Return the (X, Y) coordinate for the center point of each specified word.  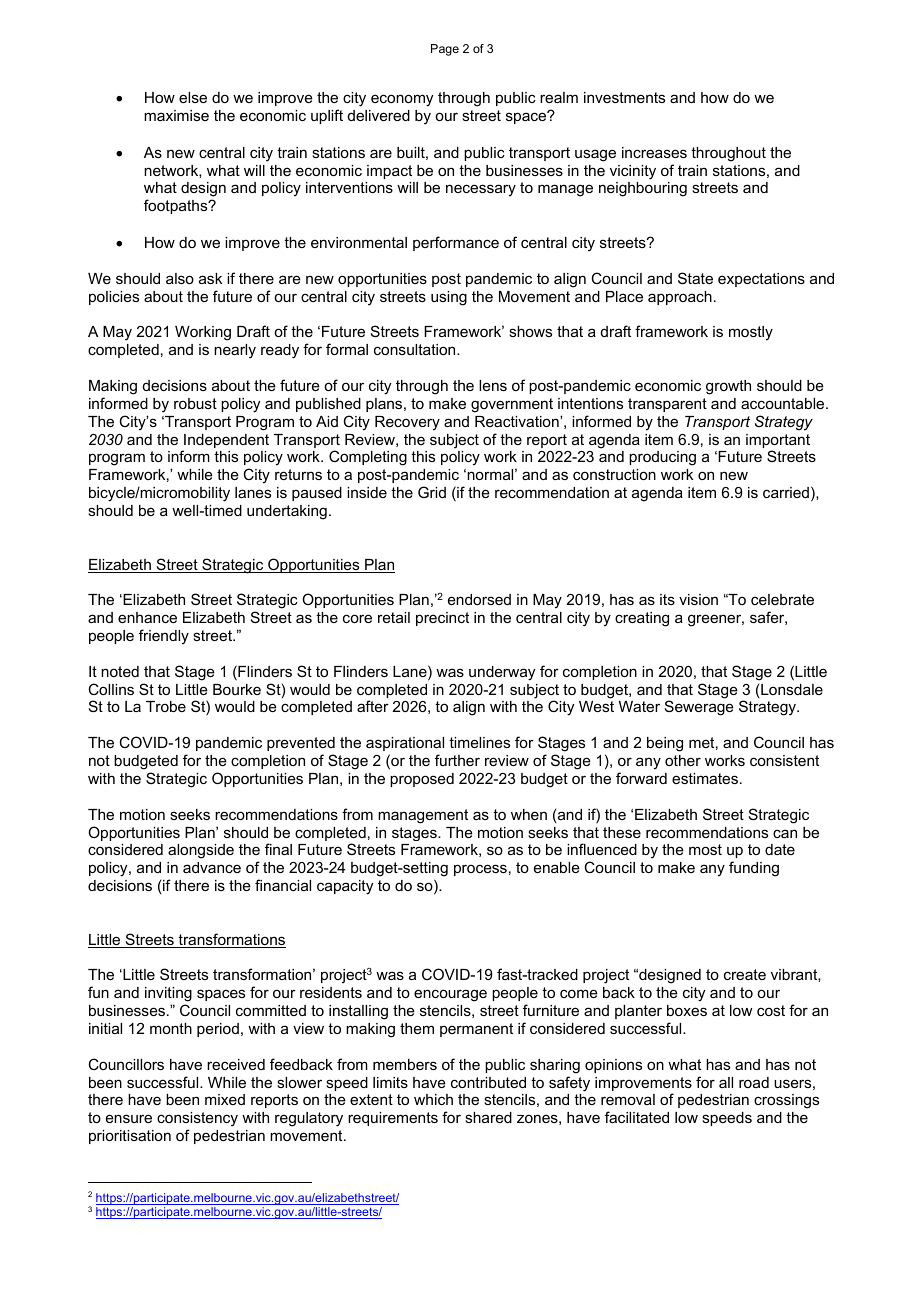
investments (624, 97)
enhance (147, 617)
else (193, 97)
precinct (442, 619)
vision (698, 599)
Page (445, 50)
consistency (197, 1121)
